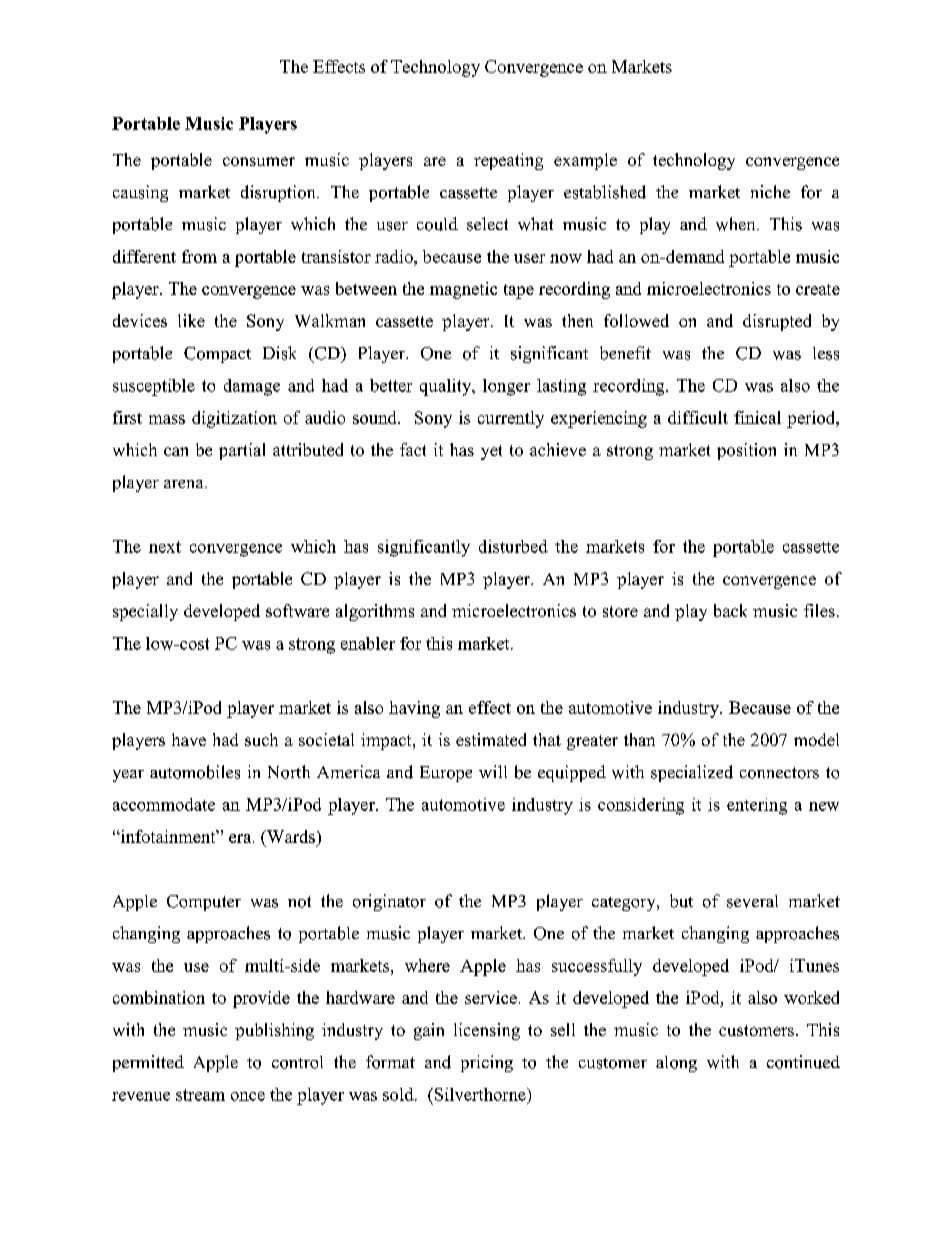 Image resolution: width=952 pixels, height=1233 pixels. I want to click on connectors, so click(779, 773).
